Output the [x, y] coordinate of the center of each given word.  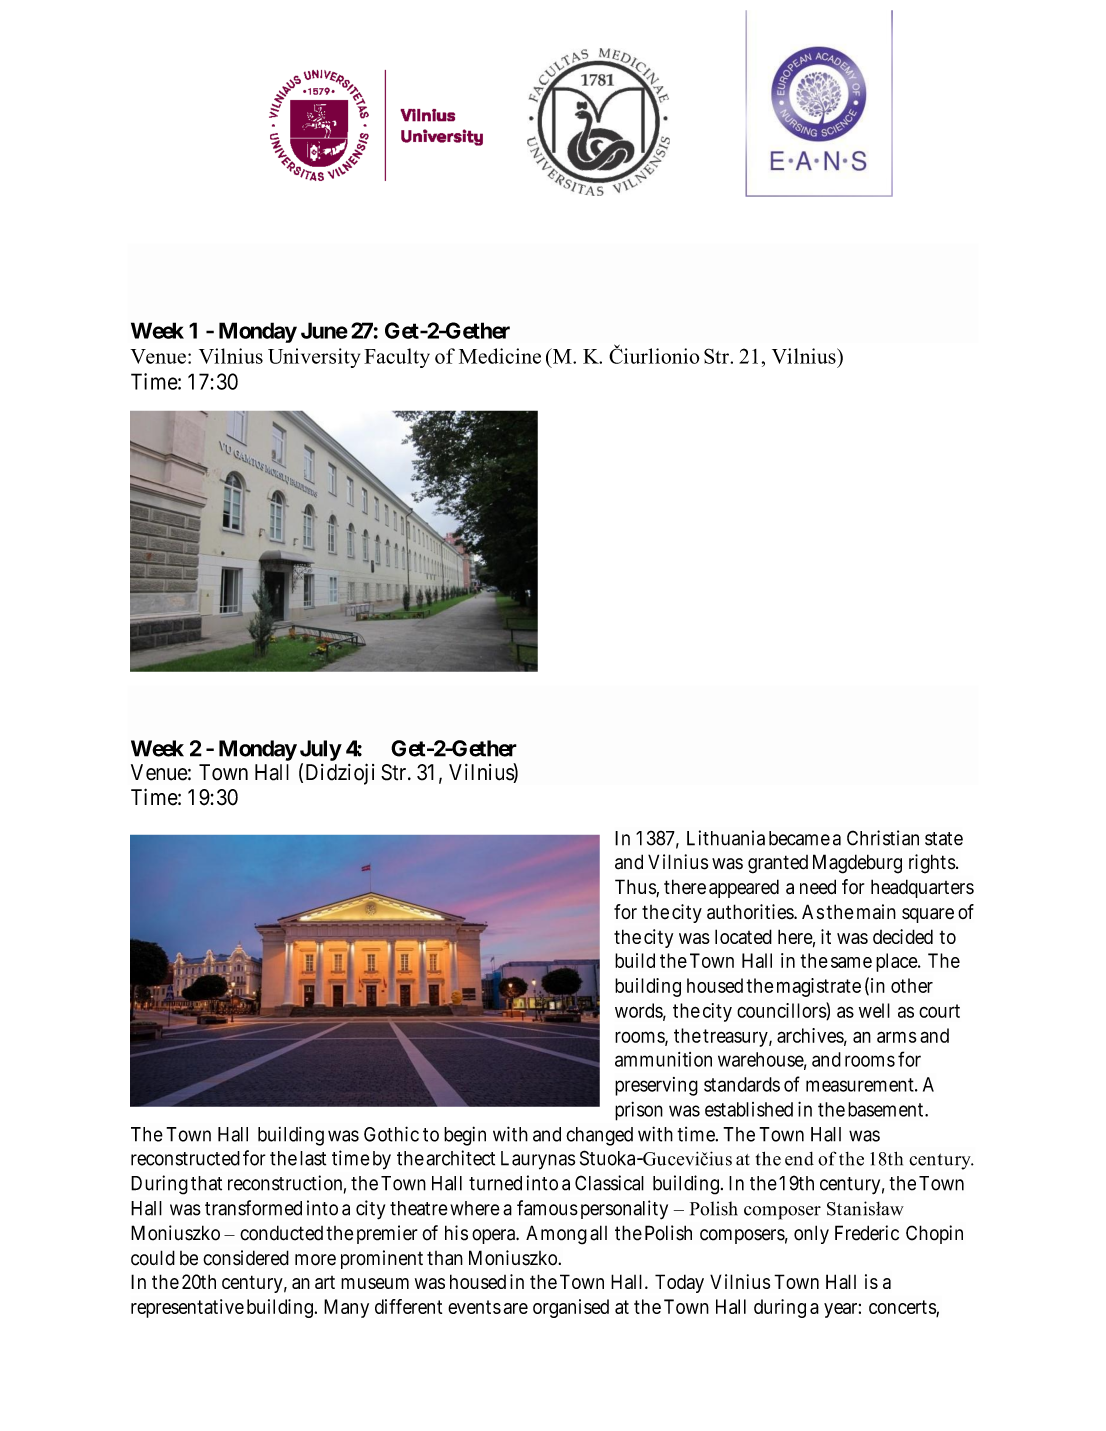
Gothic [391, 1134]
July [321, 750]
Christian [883, 838]
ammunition [663, 1059]
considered [246, 1258]
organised [571, 1308]
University [314, 358]
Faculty [397, 358]
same [851, 962]
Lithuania [726, 838]
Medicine [500, 356]
